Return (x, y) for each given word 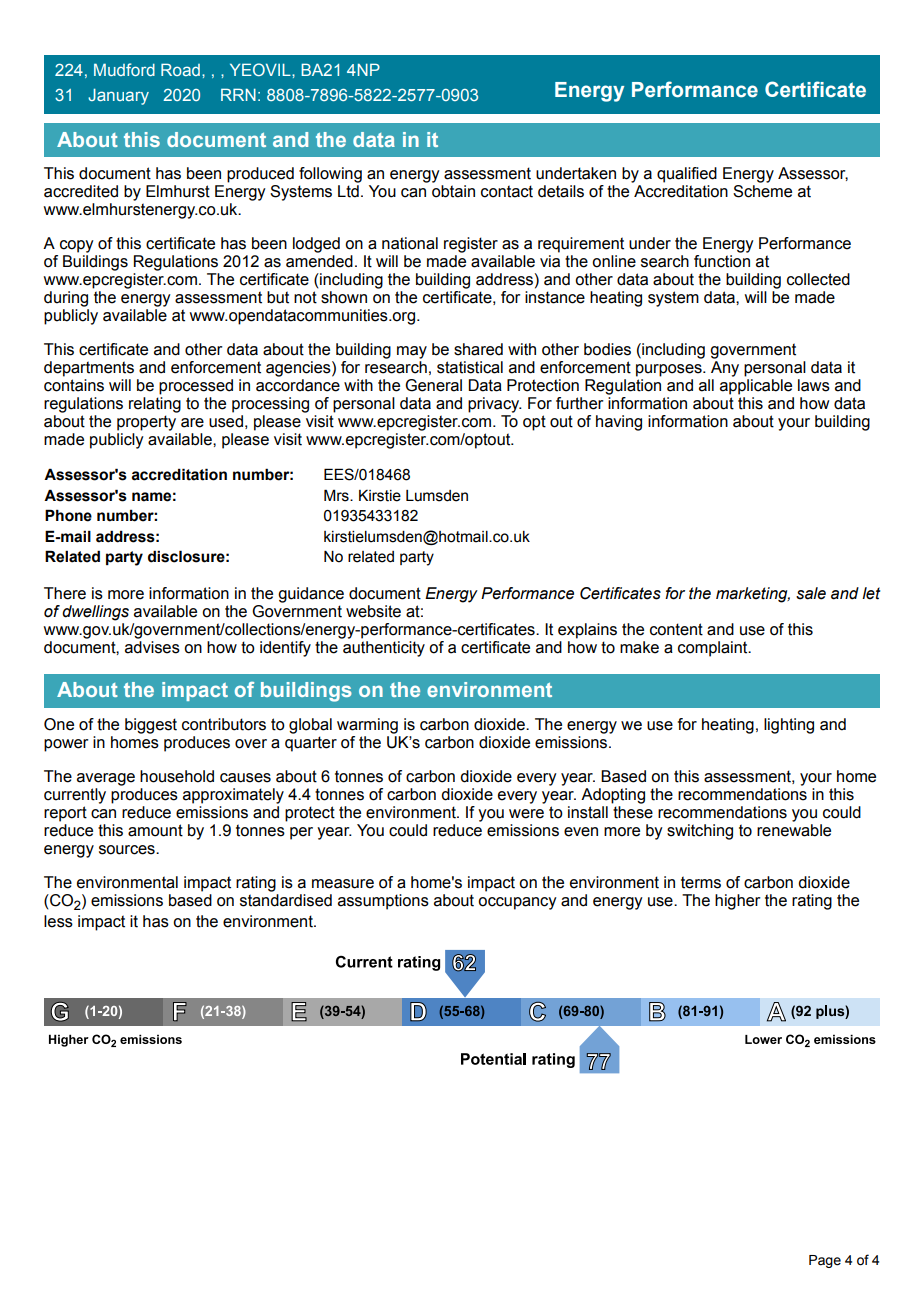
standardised (286, 900)
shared (478, 349)
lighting (789, 726)
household (177, 776)
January (118, 96)
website (373, 611)
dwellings (95, 613)
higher (738, 902)
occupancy (517, 903)
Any (725, 369)
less (58, 921)
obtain (453, 191)
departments (89, 369)
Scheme (762, 191)
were (526, 814)
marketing (753, 595)
